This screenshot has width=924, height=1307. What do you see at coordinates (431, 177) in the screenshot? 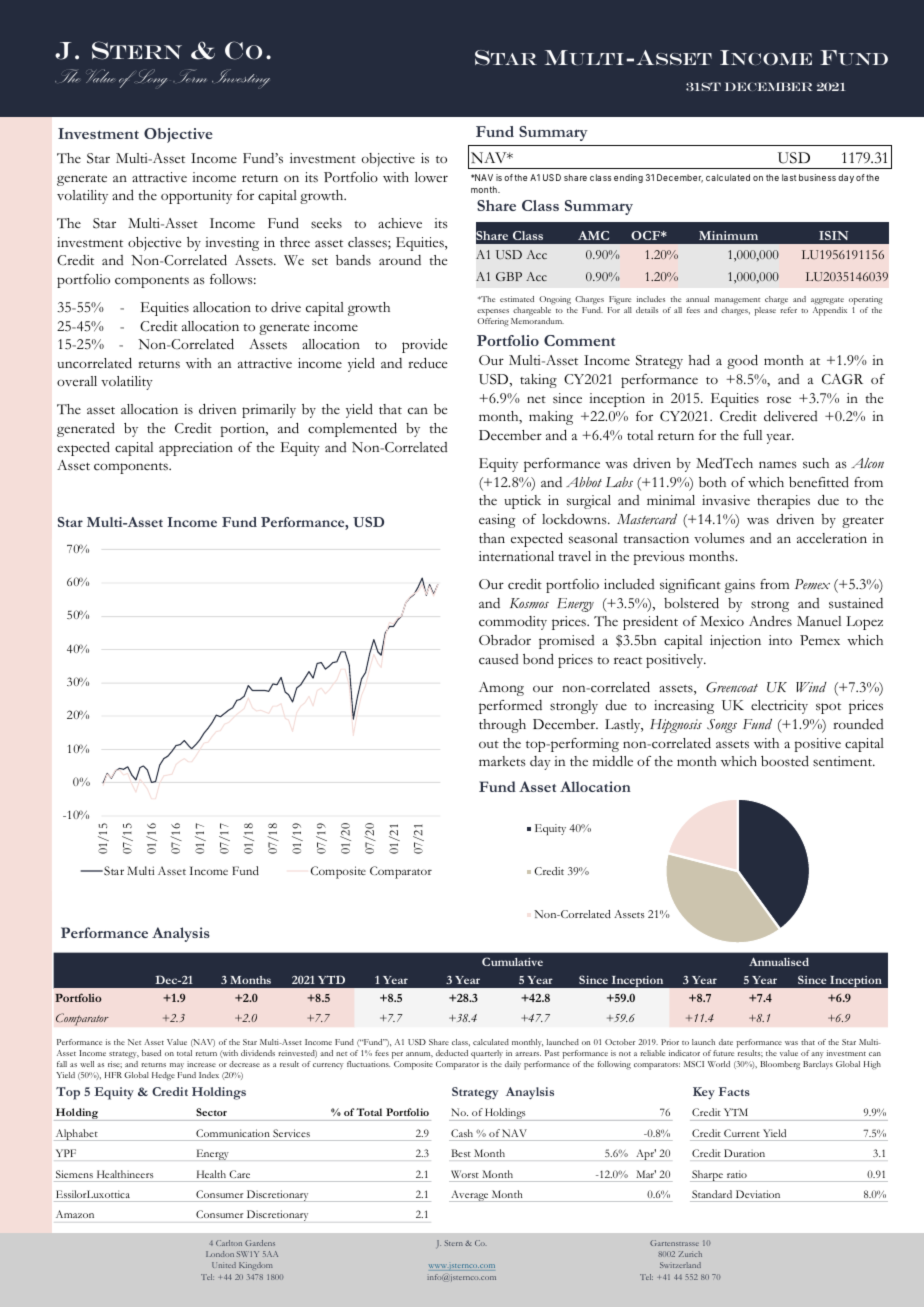
I see `lower` at bounding box center [431, 177].
